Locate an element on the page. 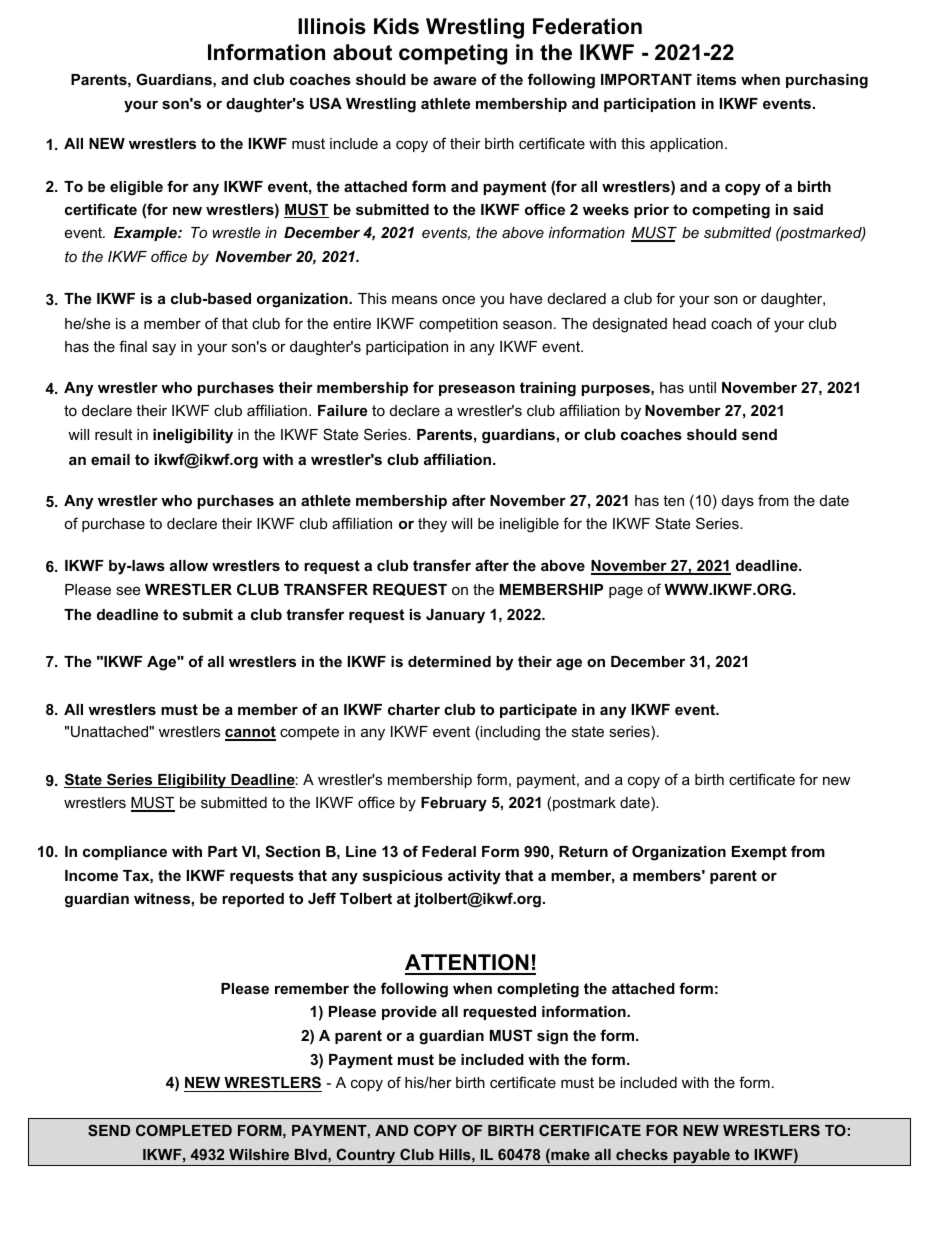 This document has width=952, height=1233. head is located at coordinates (689, 323).
